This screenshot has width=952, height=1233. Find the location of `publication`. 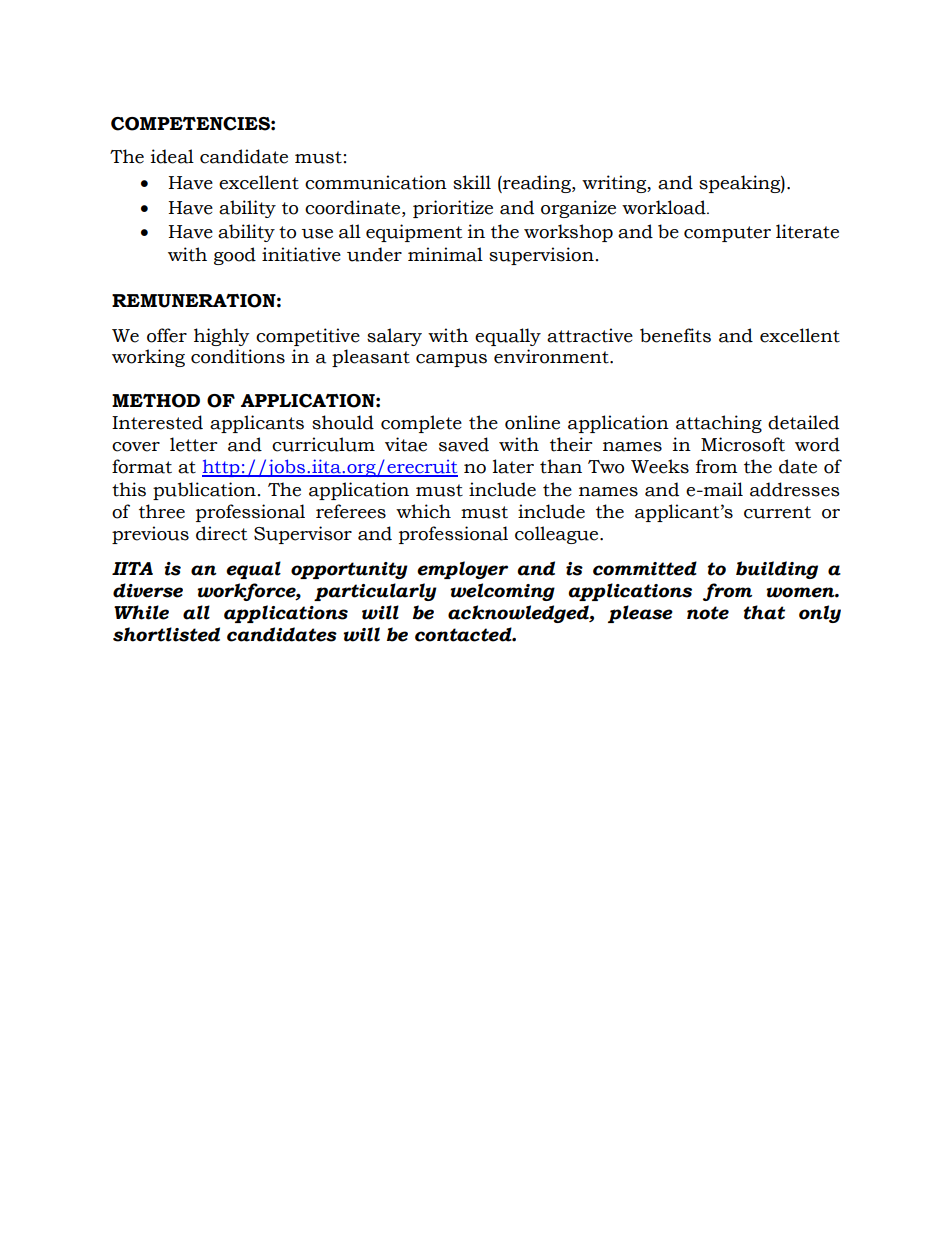

publication is located at coordinates (204, 491).
